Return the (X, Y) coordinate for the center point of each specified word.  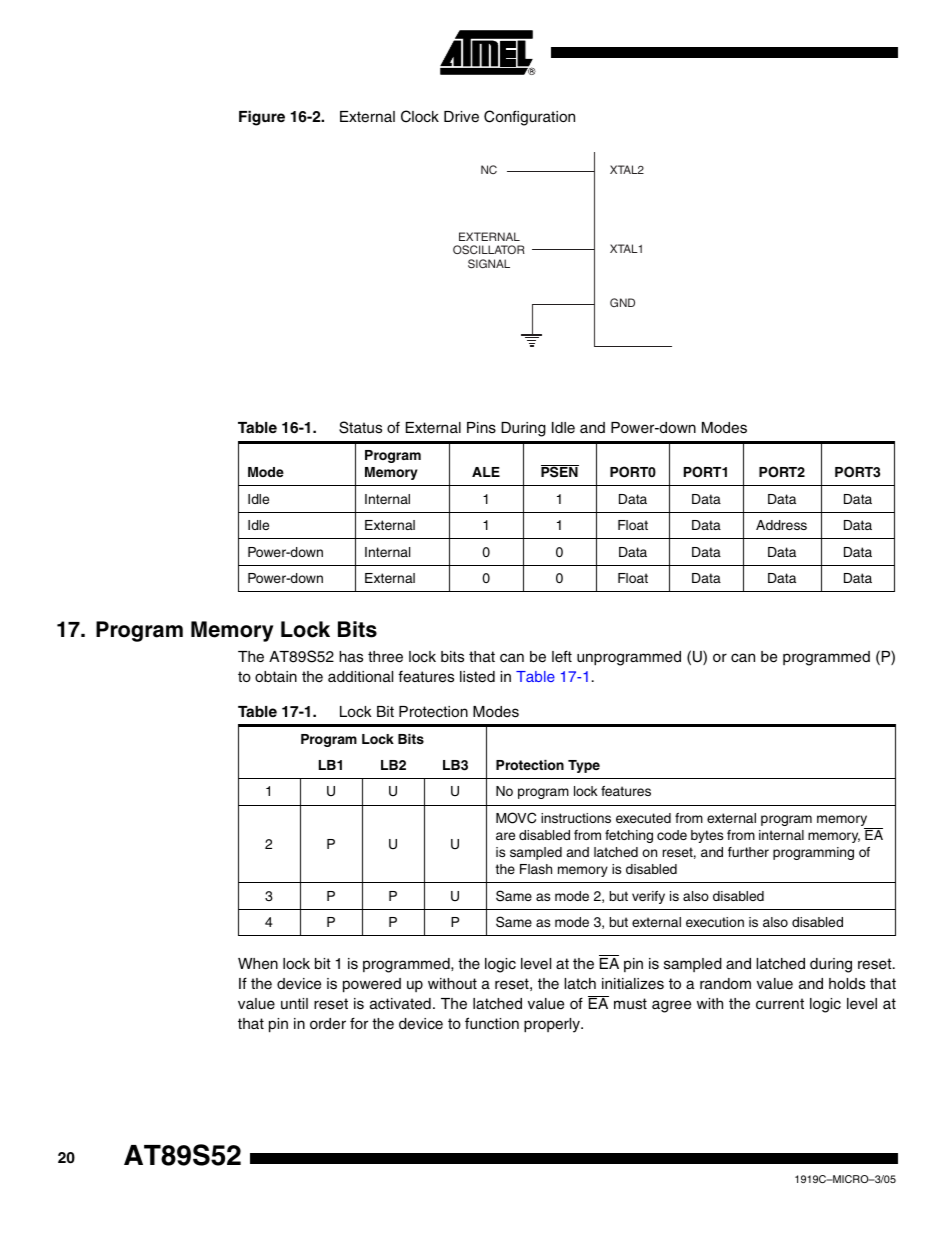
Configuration (529, 118)
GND (622, 302)
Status (360, 427)
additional (360, 676)
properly (553, 1025)
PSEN (560, 471)
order (328, 1024)
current (780, 1003)
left (562, 656)
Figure (262, 118)
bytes (707, 836)
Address (781, 525)
